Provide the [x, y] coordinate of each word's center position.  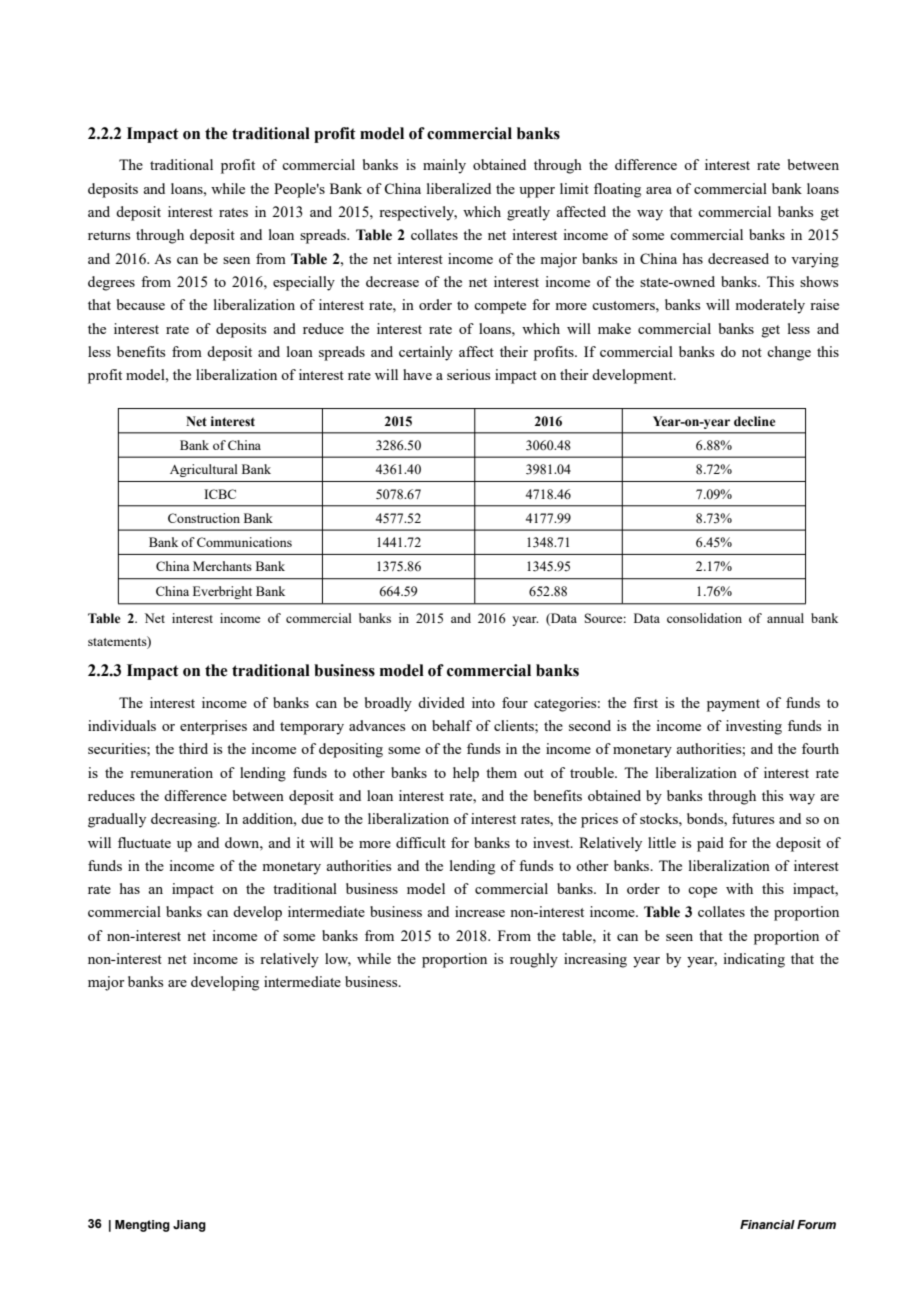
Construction [204, 518]
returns [109, 235]
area [659, 190]
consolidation [704, 618]
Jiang [189, 1226]
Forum [816, 1225]
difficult [421, 842]
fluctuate [144, 842]
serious [468, 374]
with [739, 888]
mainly [444, 166]
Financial [767, 1224]
